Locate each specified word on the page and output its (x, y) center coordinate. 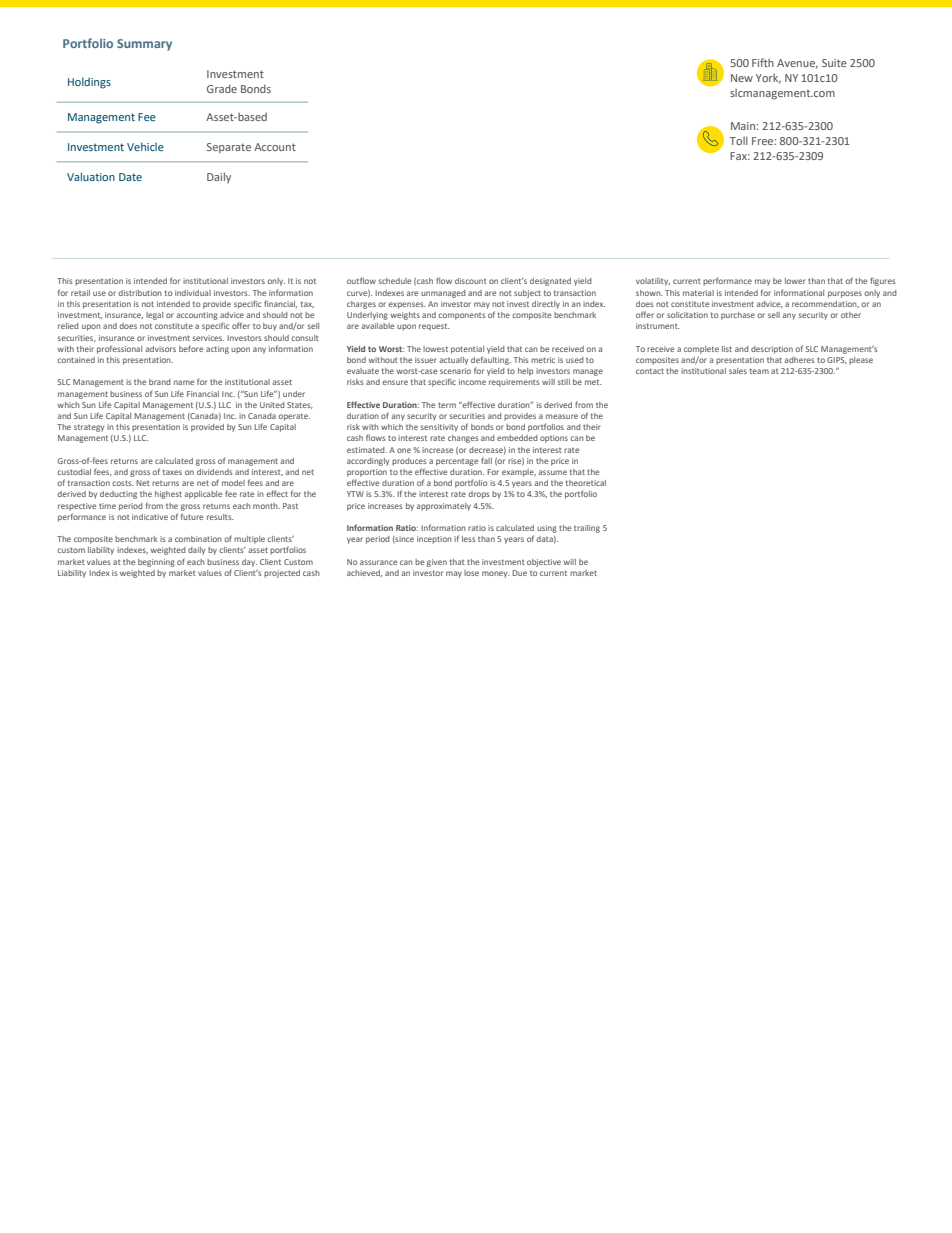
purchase (738, 316)
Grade (222, 88)
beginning (156, 563)
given (437, 563)
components (461, 316)
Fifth (763, 62)
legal (154, 316)
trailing (587, 529)
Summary (144, 45)
